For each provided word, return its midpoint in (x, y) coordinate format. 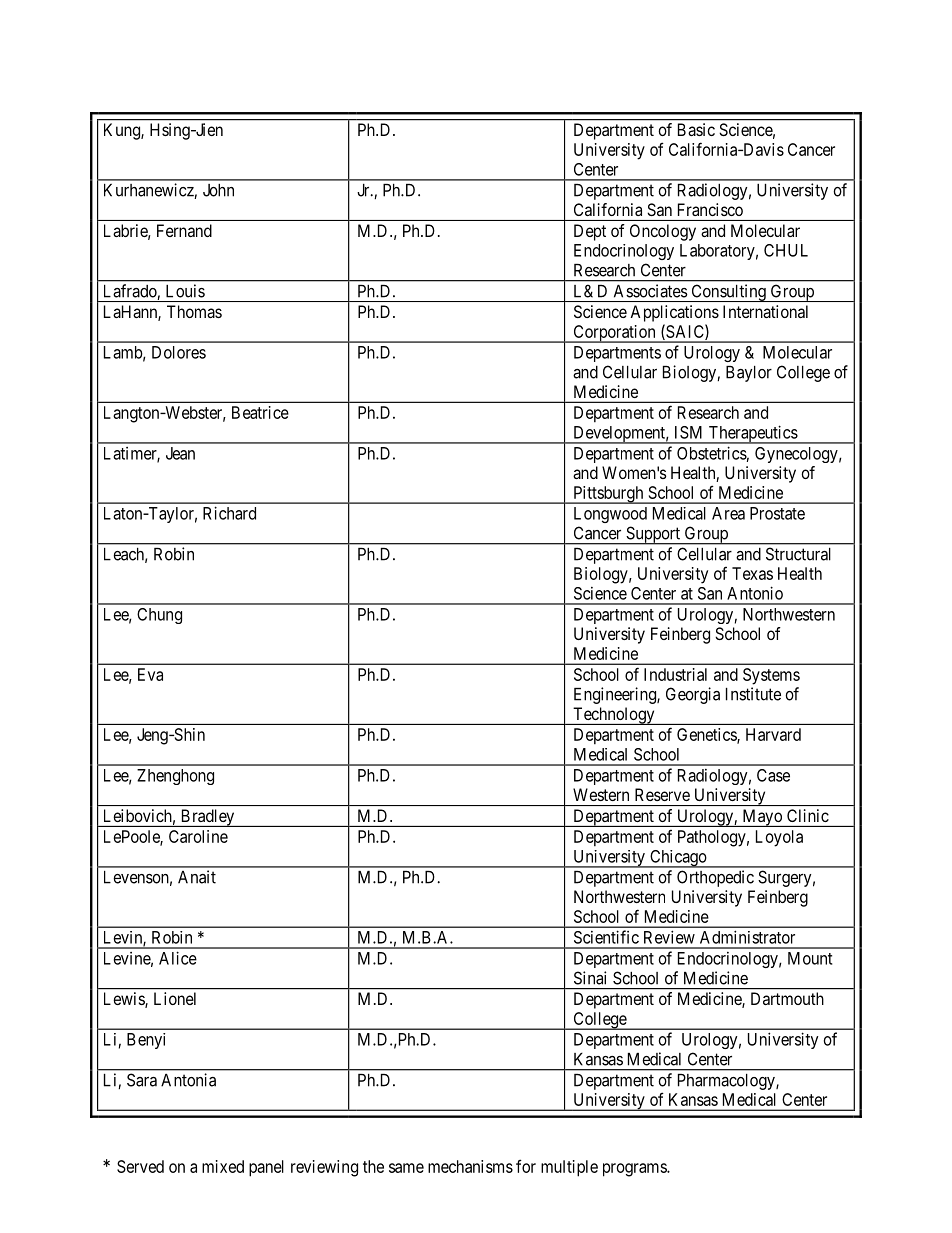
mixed (223, 1166)
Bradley (207, 818)
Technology (614, 716)
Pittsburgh (608, 495)
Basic (696, 129)
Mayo (762, 818)
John (218, 190)
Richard (229, 513)
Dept (590, 232)
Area (728, 513)
